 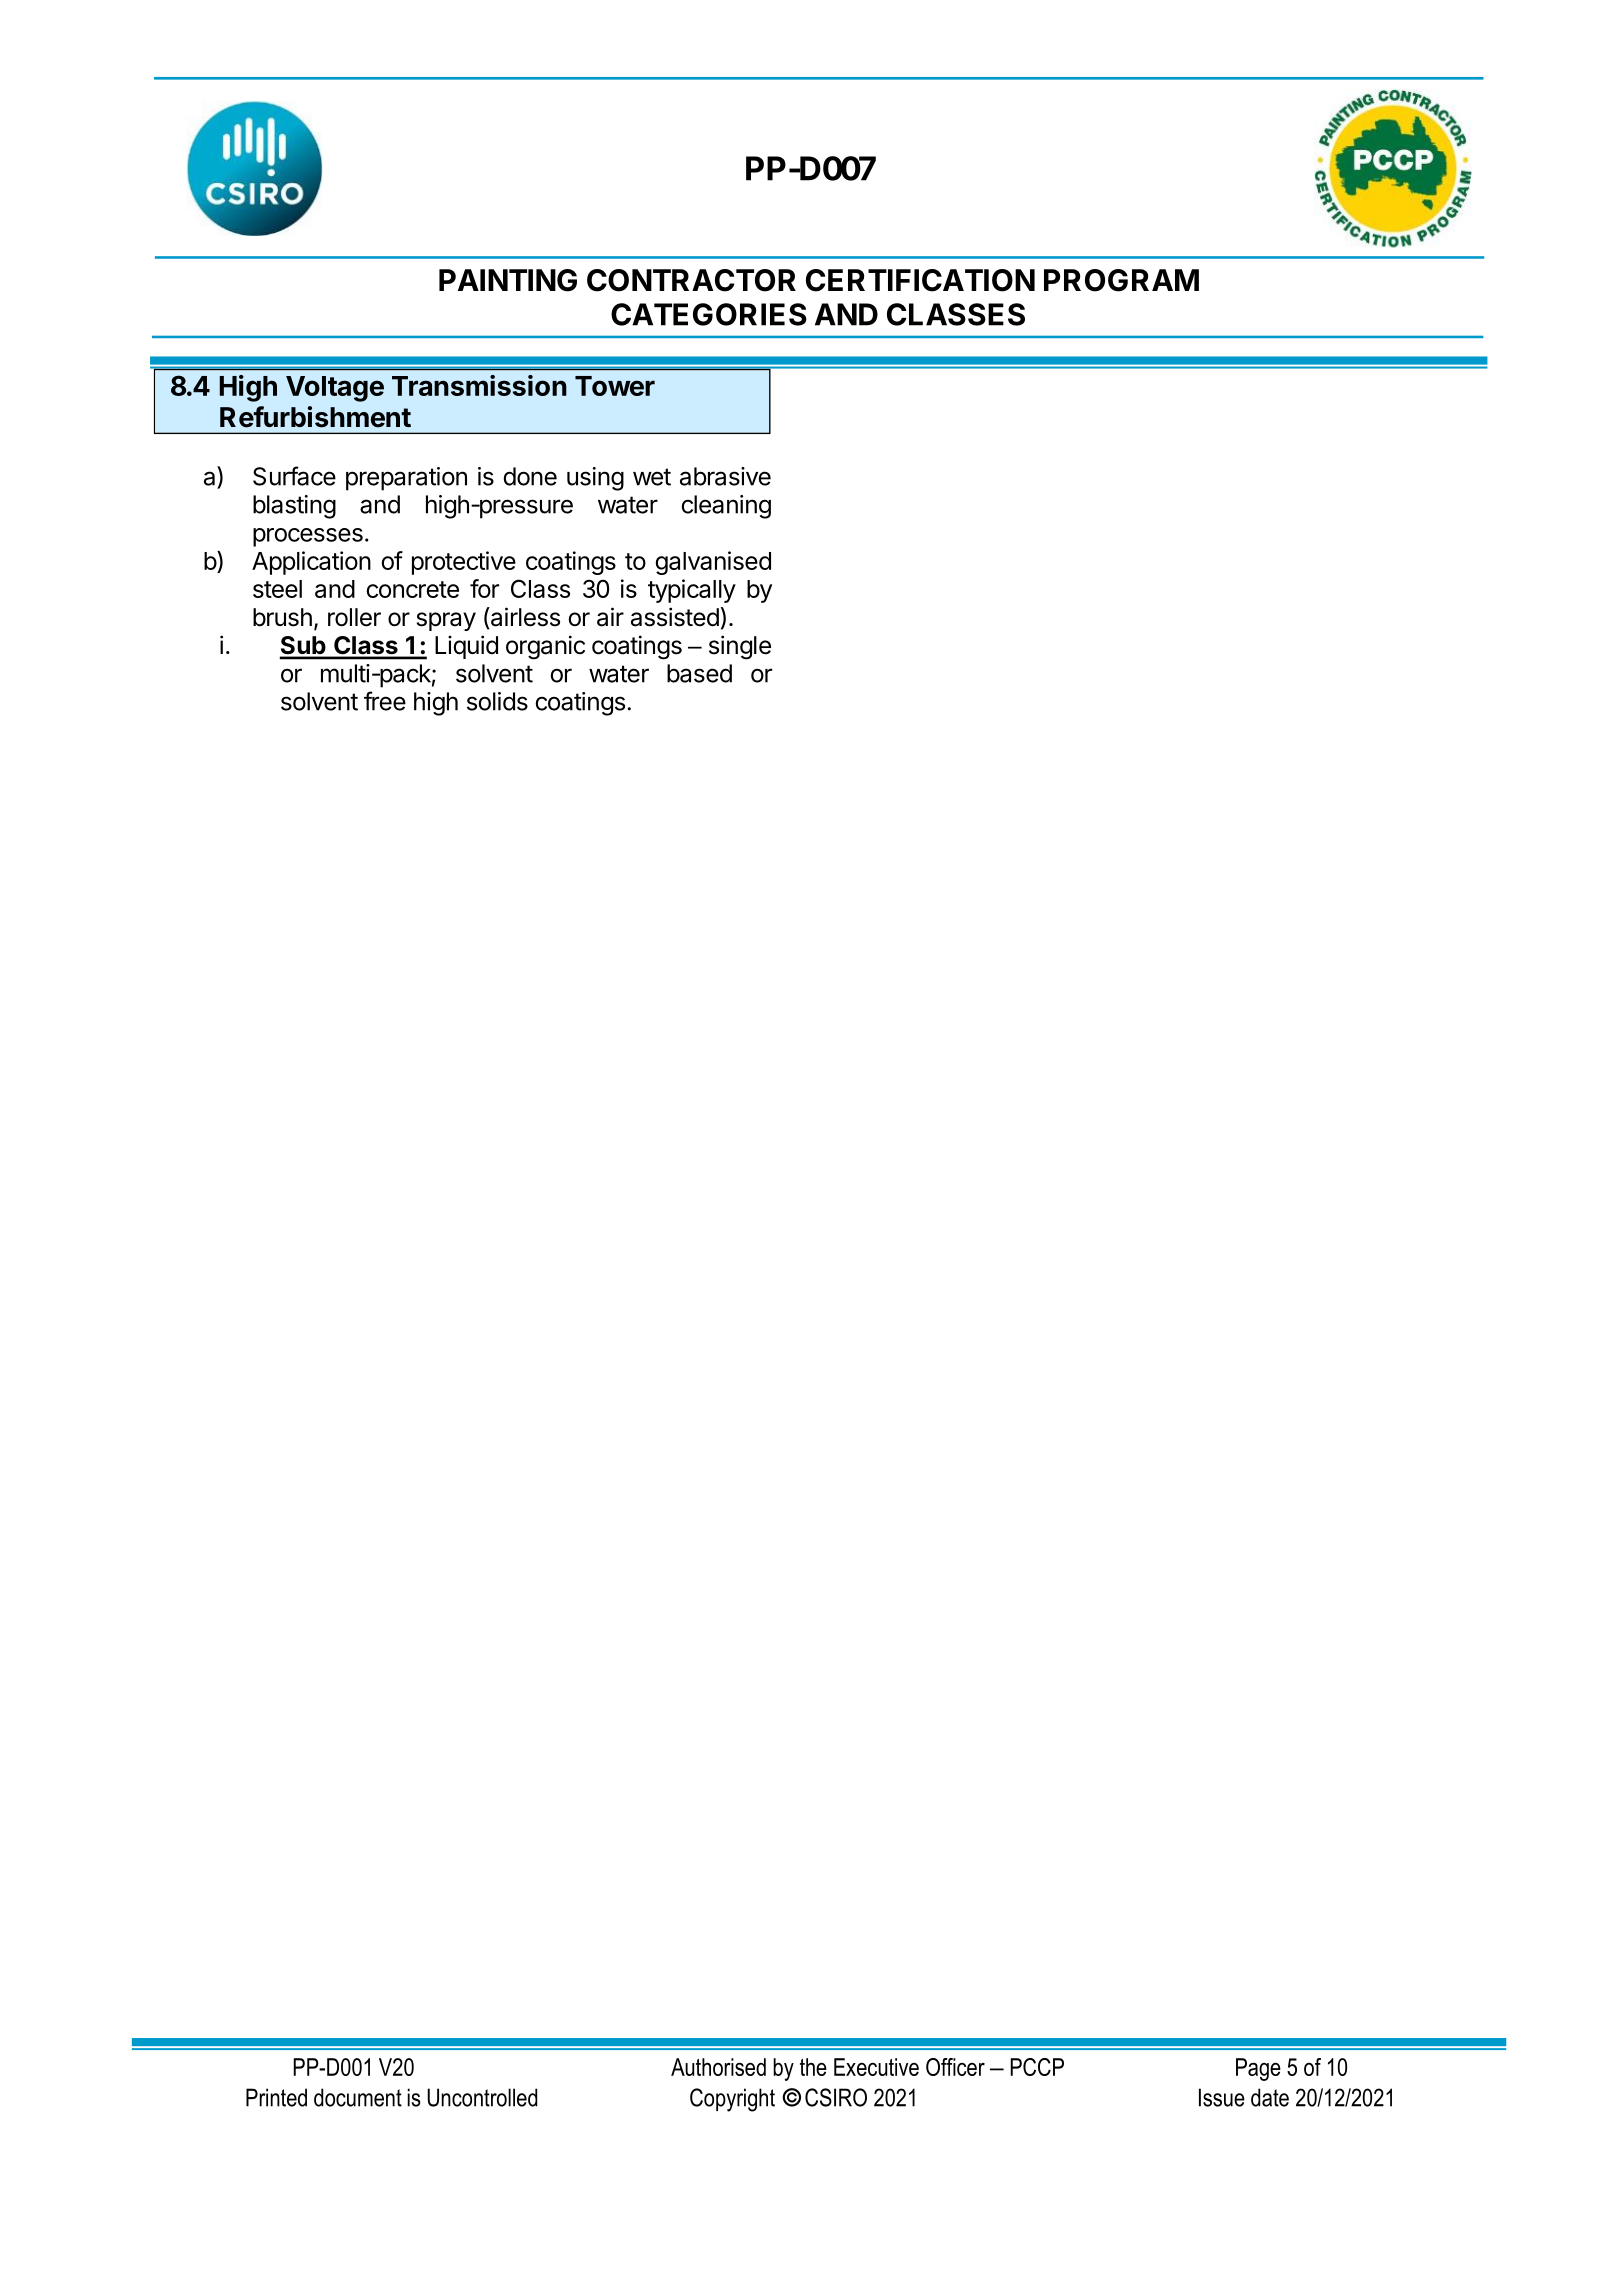 What do you see at coordinates (385, 701) in the screenshot?
I see `free` at bounding box center [385, 701].
